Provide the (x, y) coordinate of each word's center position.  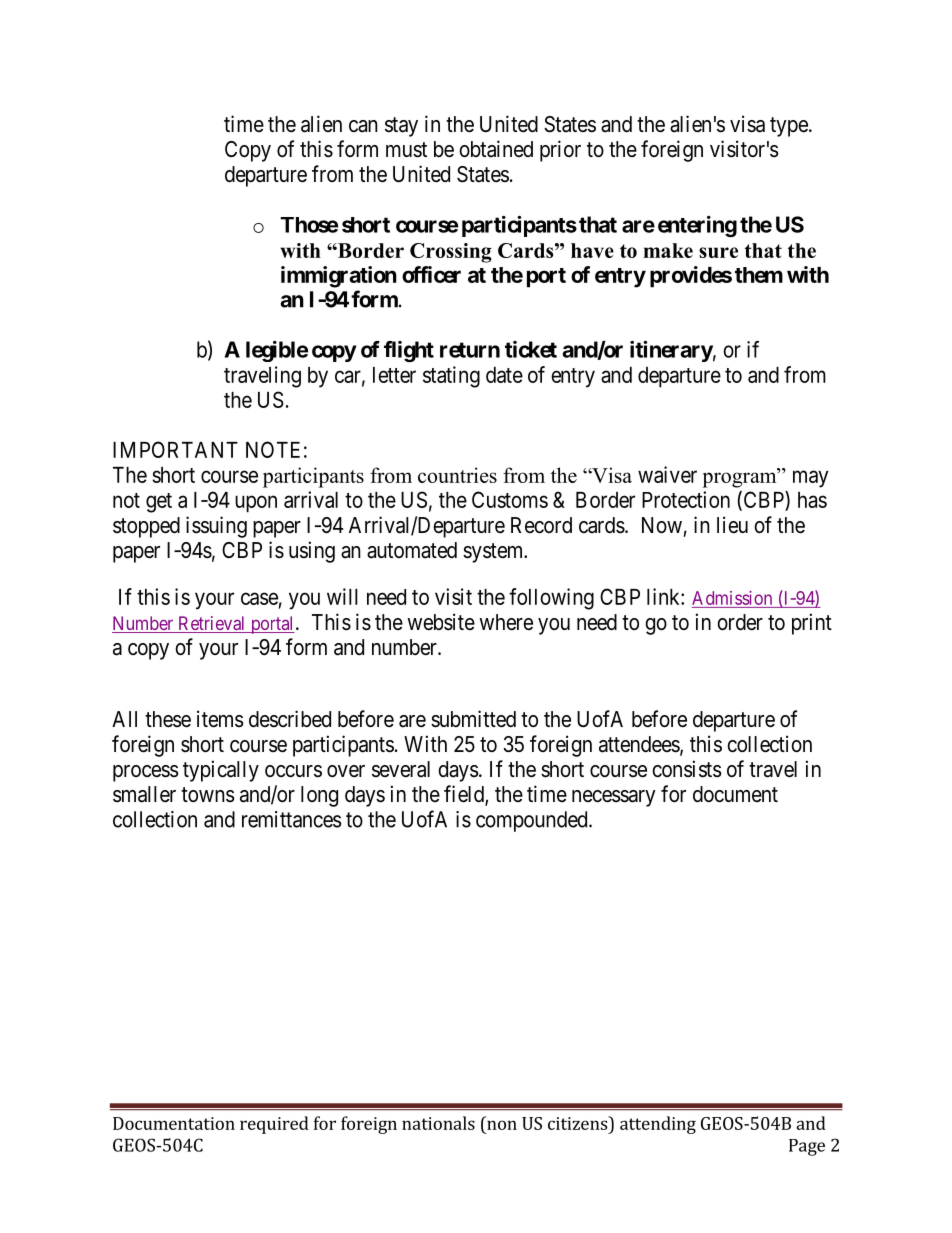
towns (208, 794)
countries (457, 475)
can (363, 126)
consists (687, 769)
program (740, 479)
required (274, 1125)
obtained (496, 149)
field (465, 795)
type (789, 127)
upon (256, 504)
